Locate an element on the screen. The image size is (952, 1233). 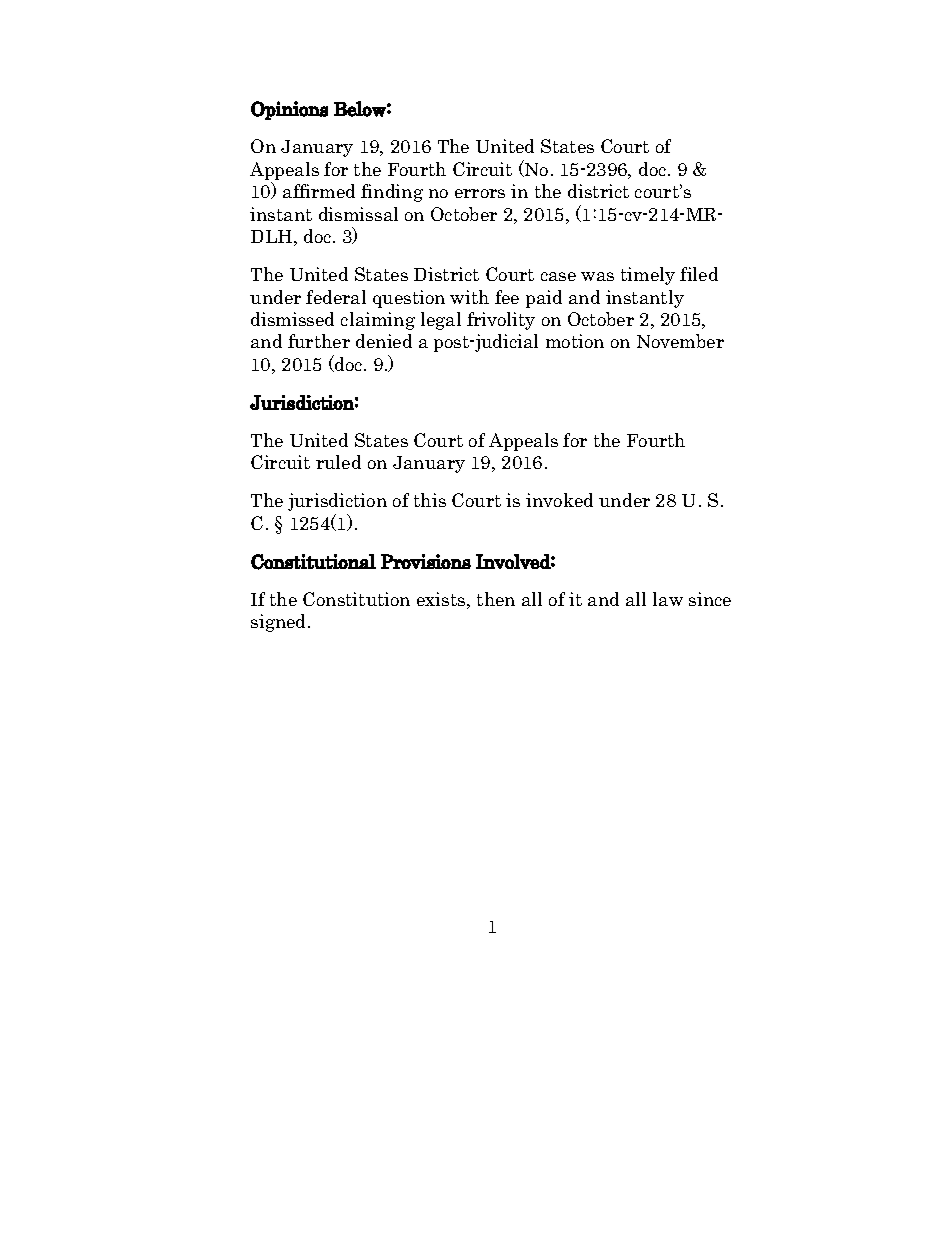
Opinions is located at coordinates (289, 110).
